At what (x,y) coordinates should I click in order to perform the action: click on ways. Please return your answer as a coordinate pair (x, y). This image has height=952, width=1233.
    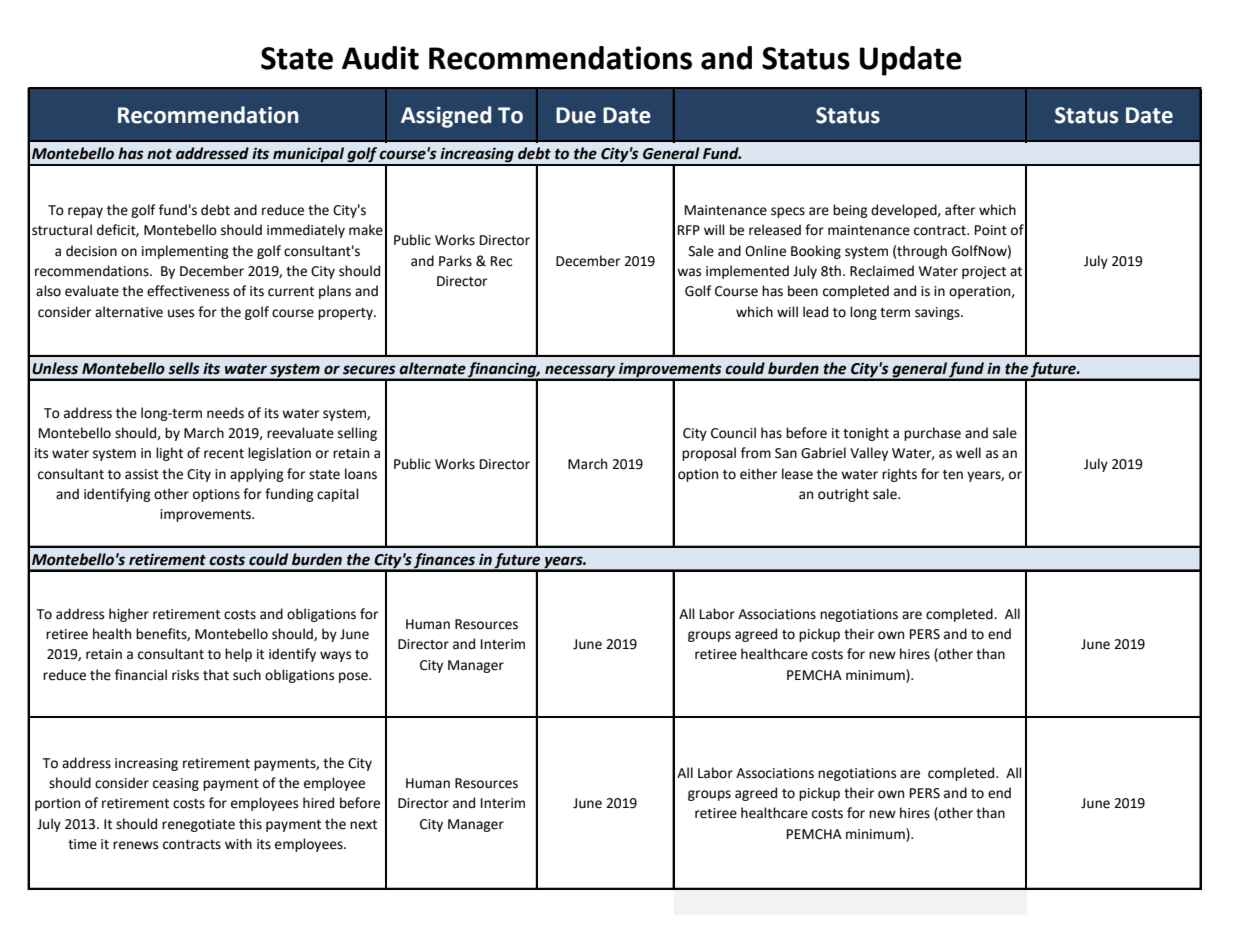
    Looking at the image, I should click on (335, 656).
